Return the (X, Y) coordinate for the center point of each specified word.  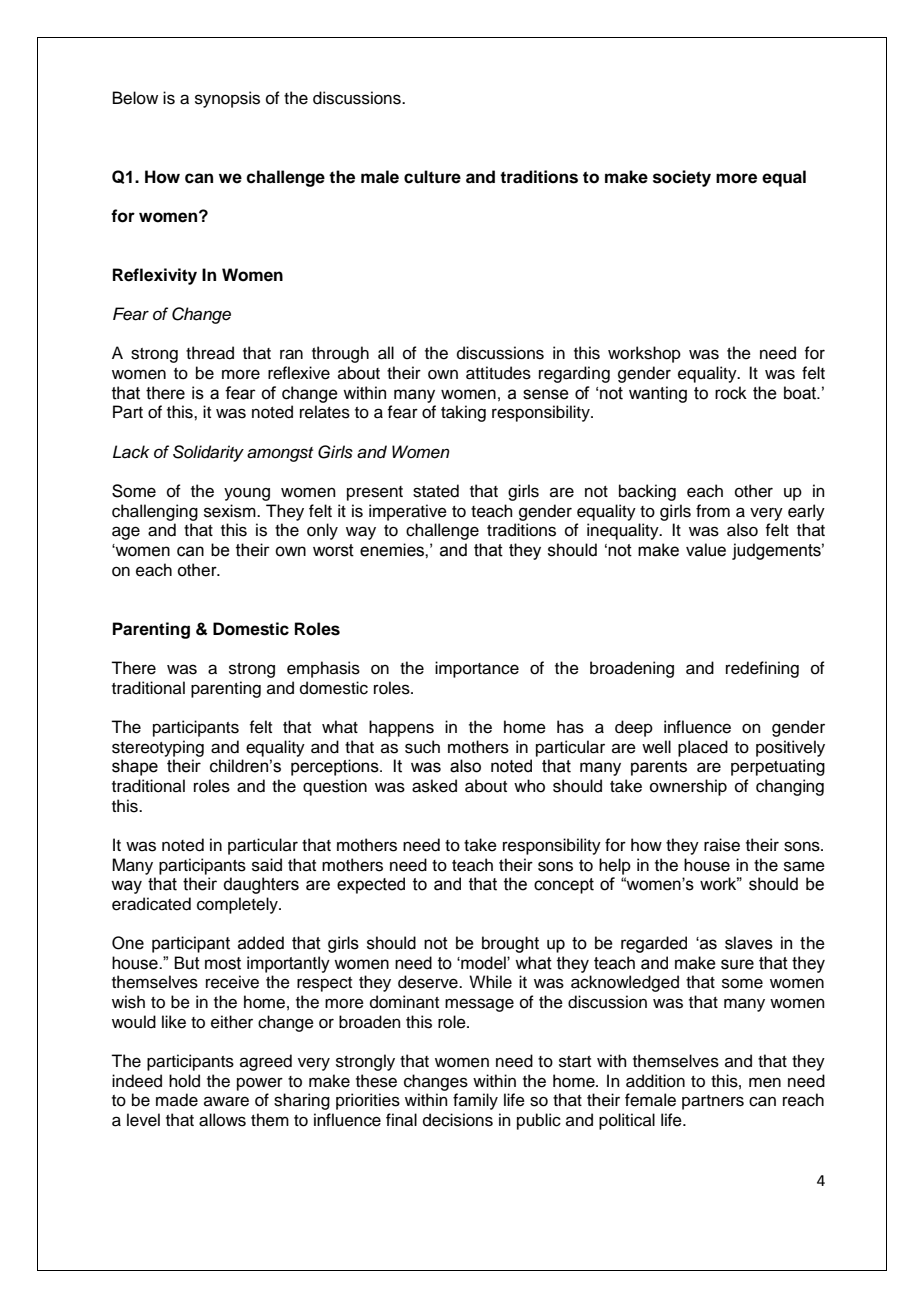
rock (731, 393)
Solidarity (208, 453)
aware (226, 1101)
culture (432, 177)
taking (463, 413)
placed (703, 748)
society (682, 178)
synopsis (227, 99)
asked (434, 786)
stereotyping (158, 748)
